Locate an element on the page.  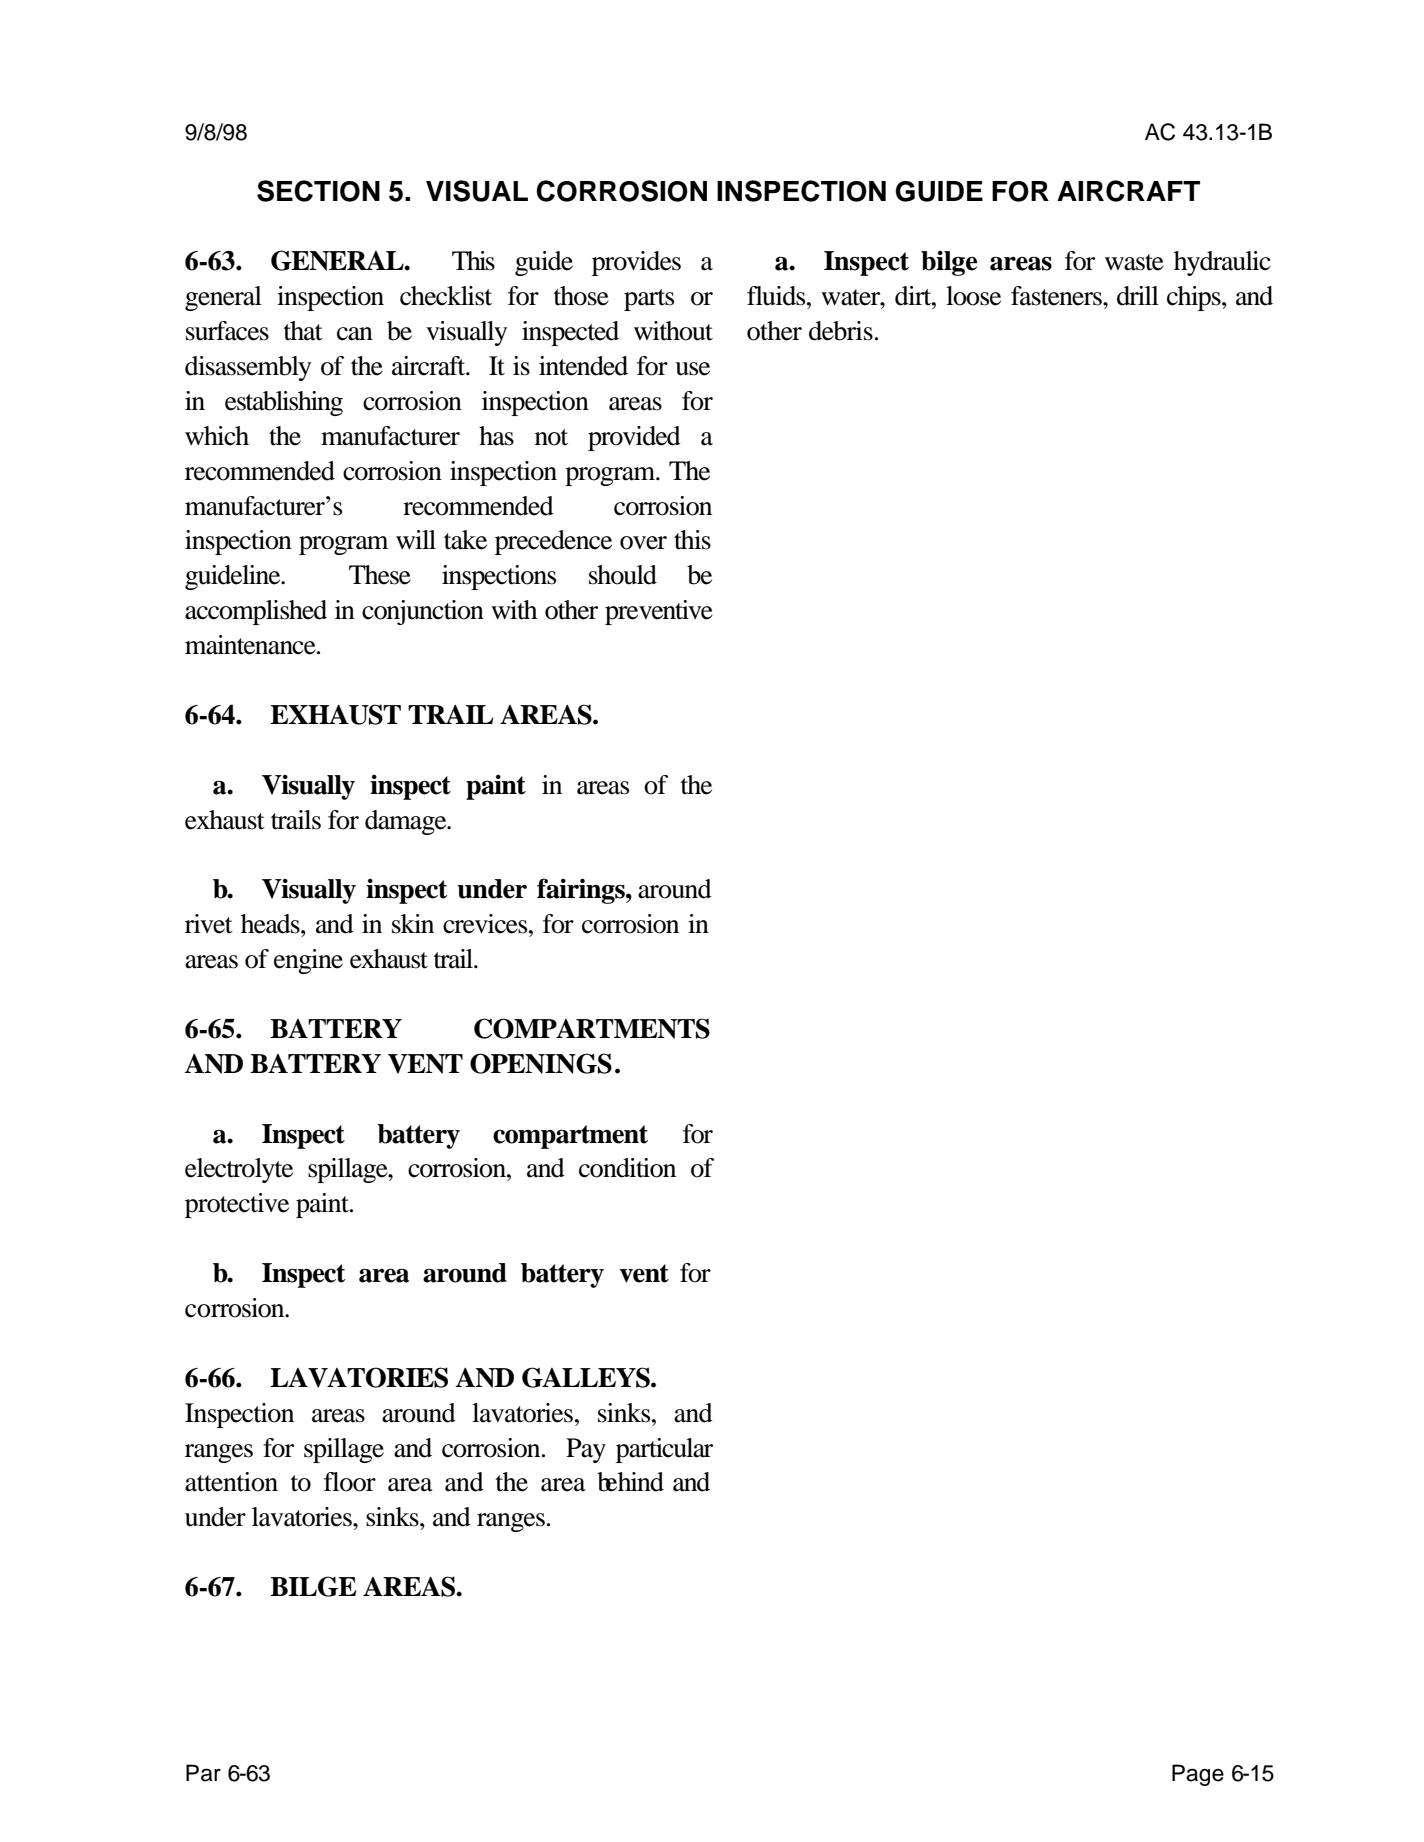
waste is located at coordinates (1134, 262).
